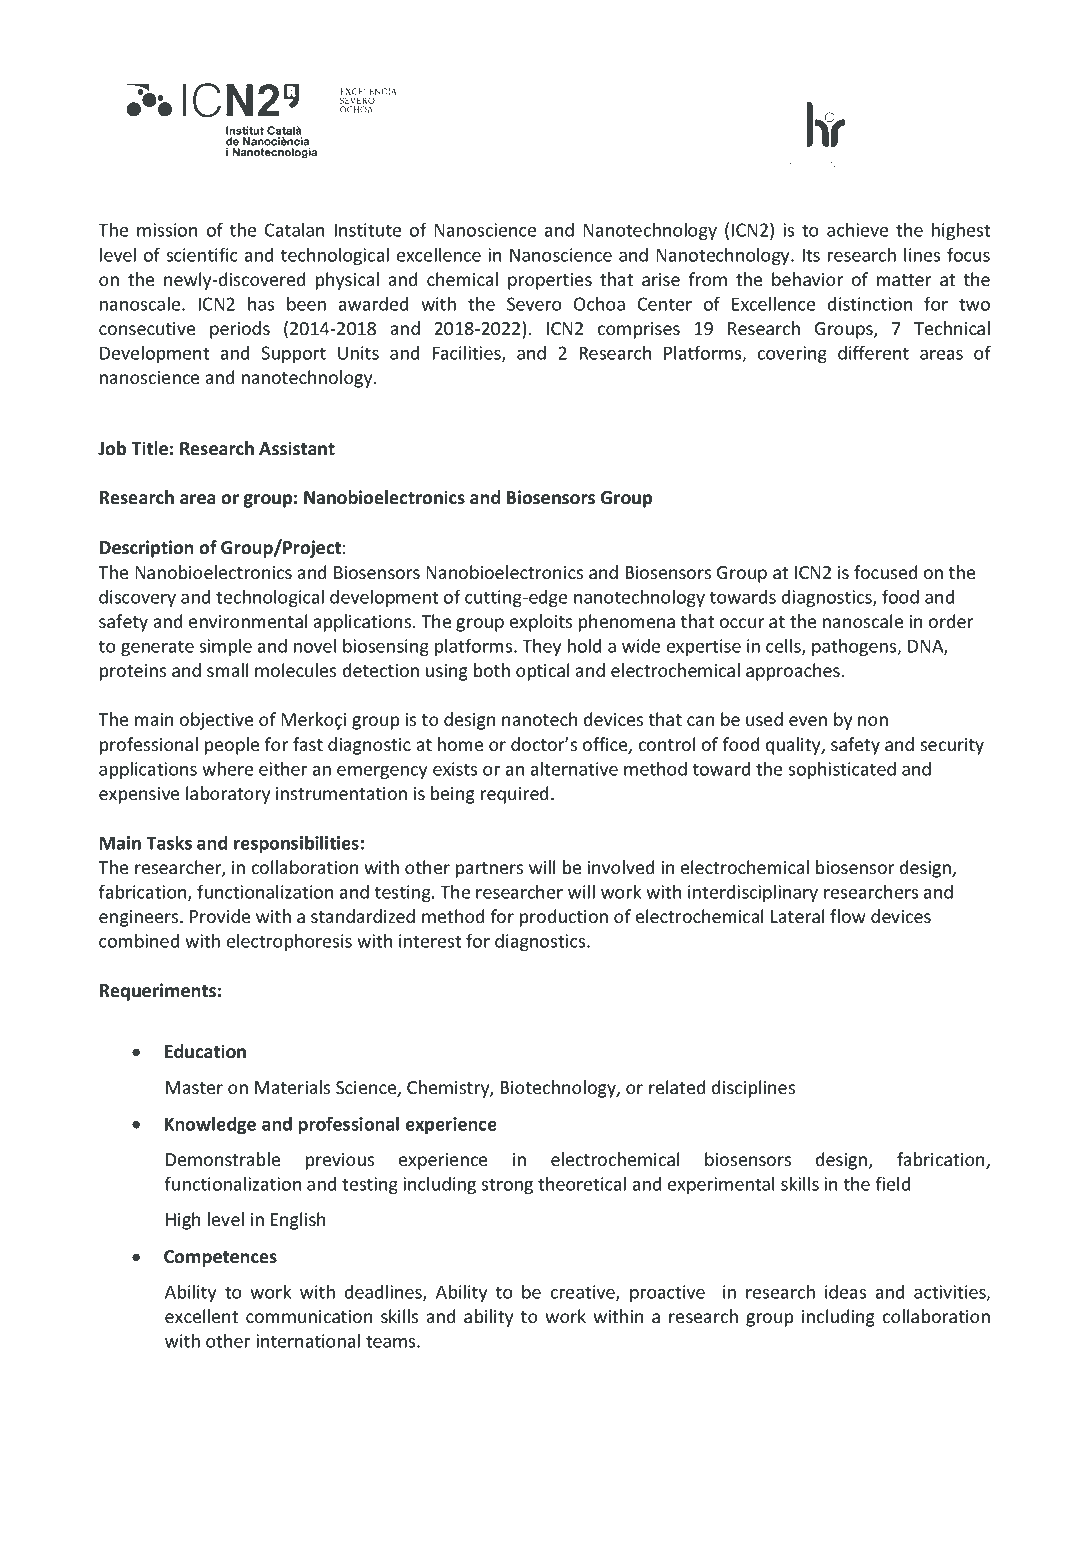  I want to click on properties, so click(550, 281).
